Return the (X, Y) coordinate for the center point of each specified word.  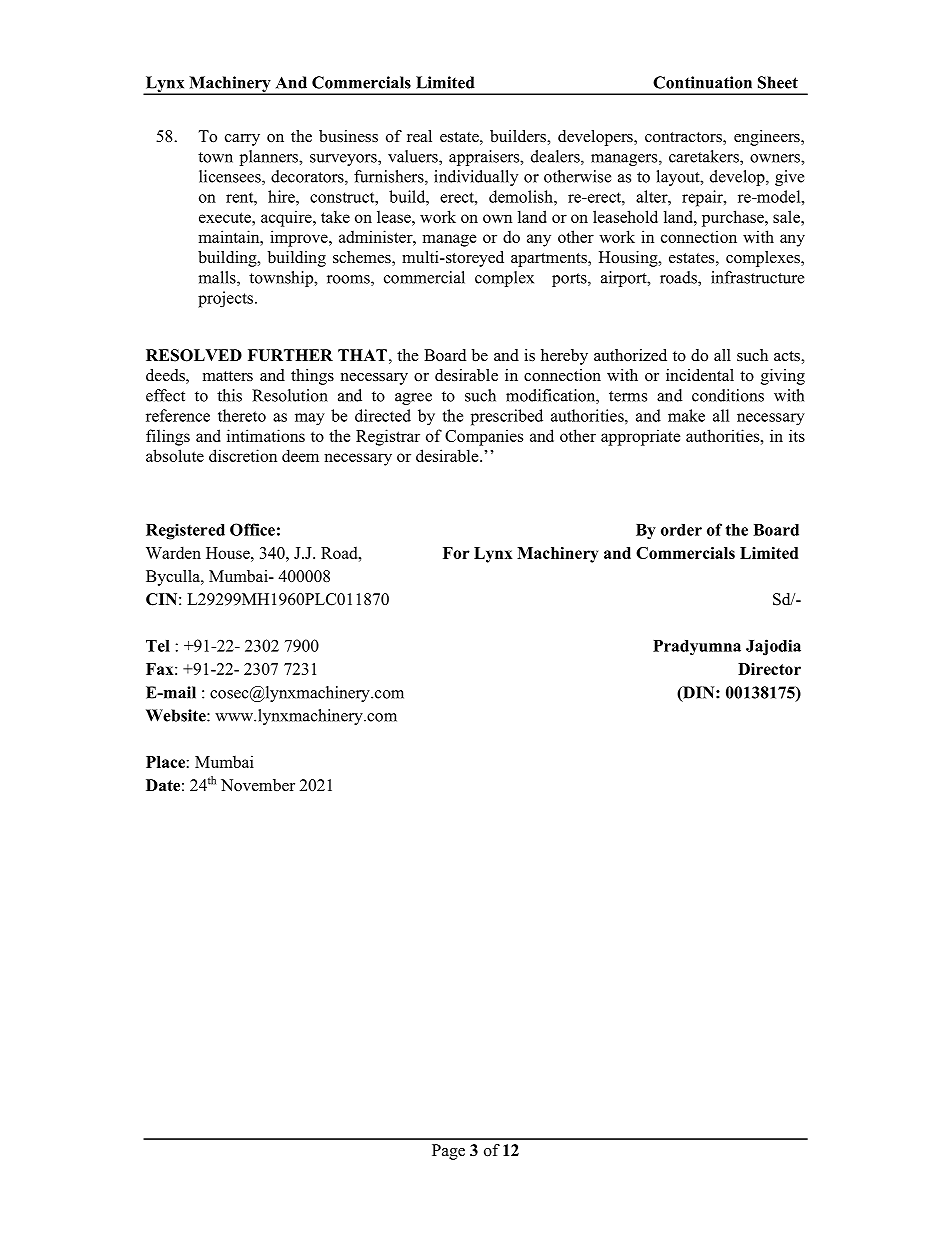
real (419, 136)
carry (242, 140)
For (456, 553)
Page (448, 1152)
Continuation (702, 82)
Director (769, 669)
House (229, 553)
